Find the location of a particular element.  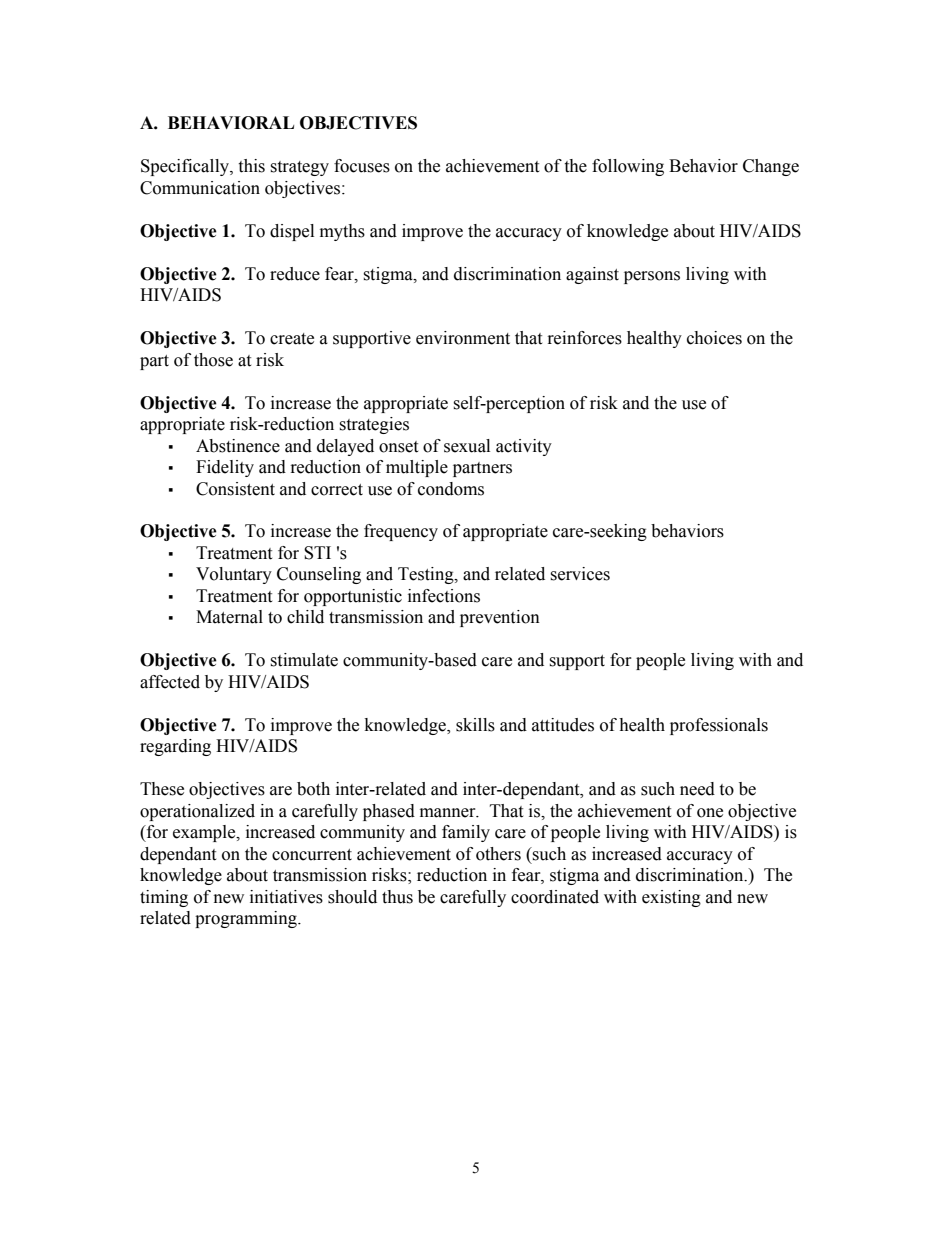

sexual is located at coordinates (467, 446).
